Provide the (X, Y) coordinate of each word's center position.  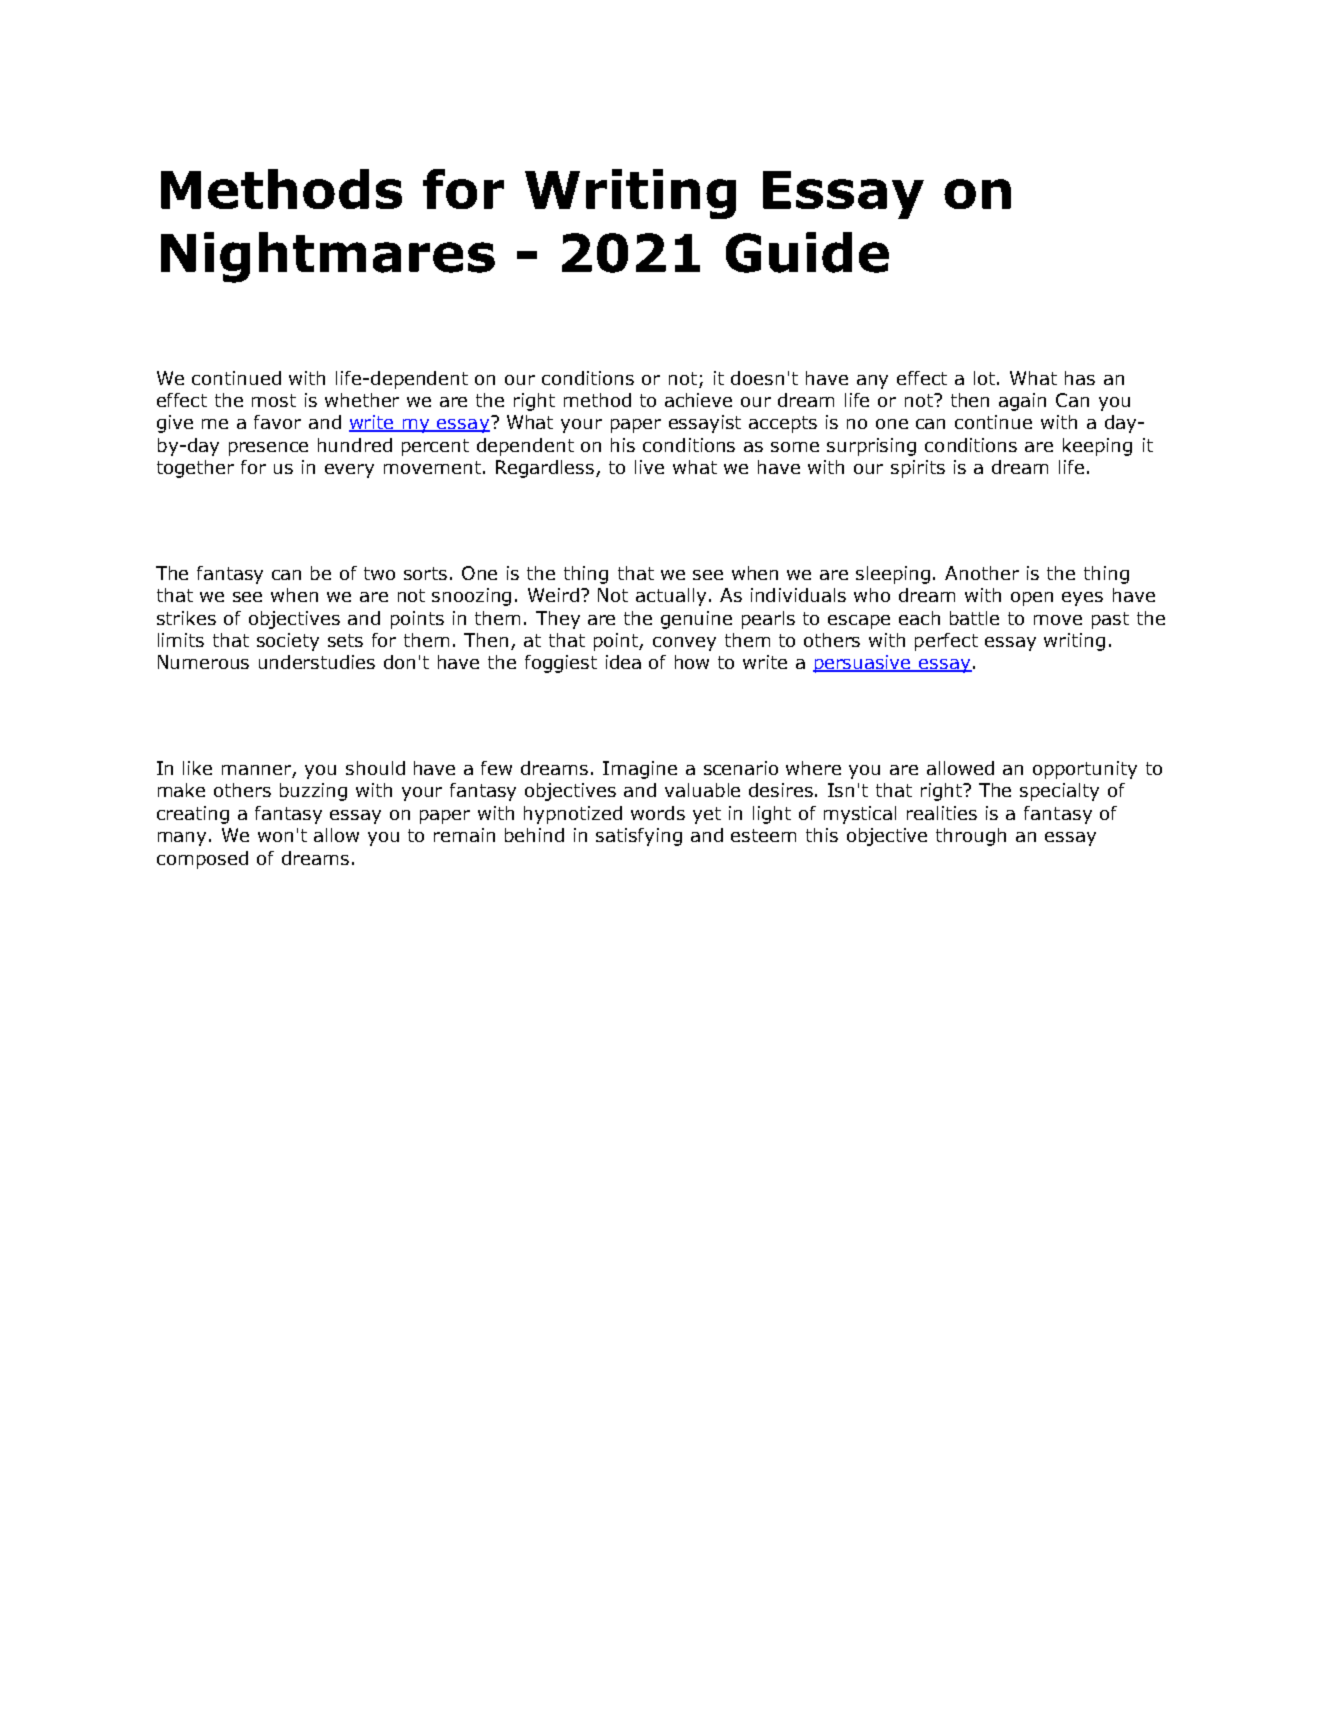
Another (982, 573)
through (971, 837)
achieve (698, 400)
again (1022, 402)
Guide (807, 252)
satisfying (639, 837)
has (1080, 378)
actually (671, 597)
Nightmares (328, 257)
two (379, 573)
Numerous (203, 662)
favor (277, 422)
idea (623, 662)
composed (202, 860)
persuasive (863, 664)
